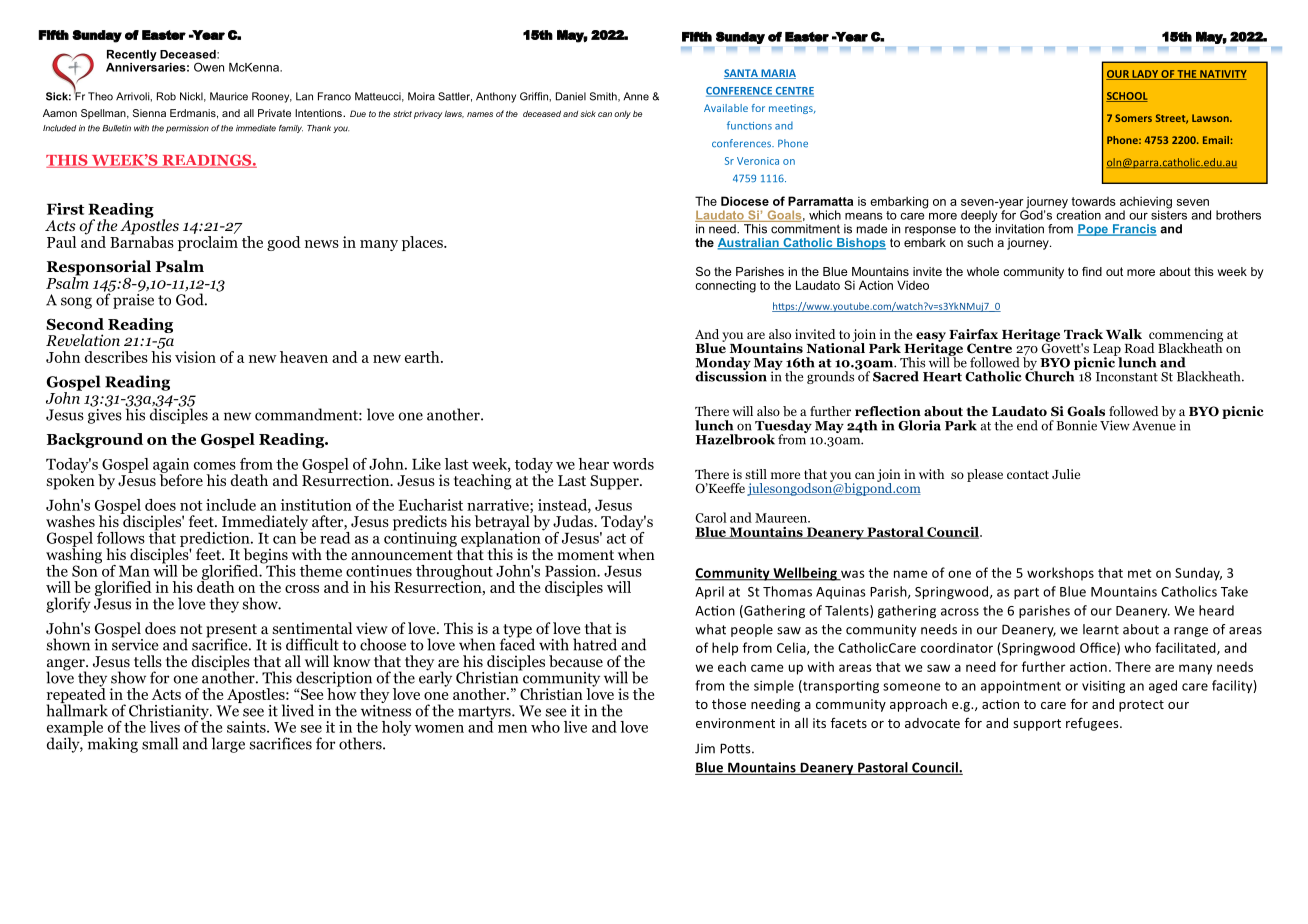 This screenshot has width=1308, height=924. Describe the element at coordinates (229, 96) in the screenshot. I see `Maurice` at that location.
